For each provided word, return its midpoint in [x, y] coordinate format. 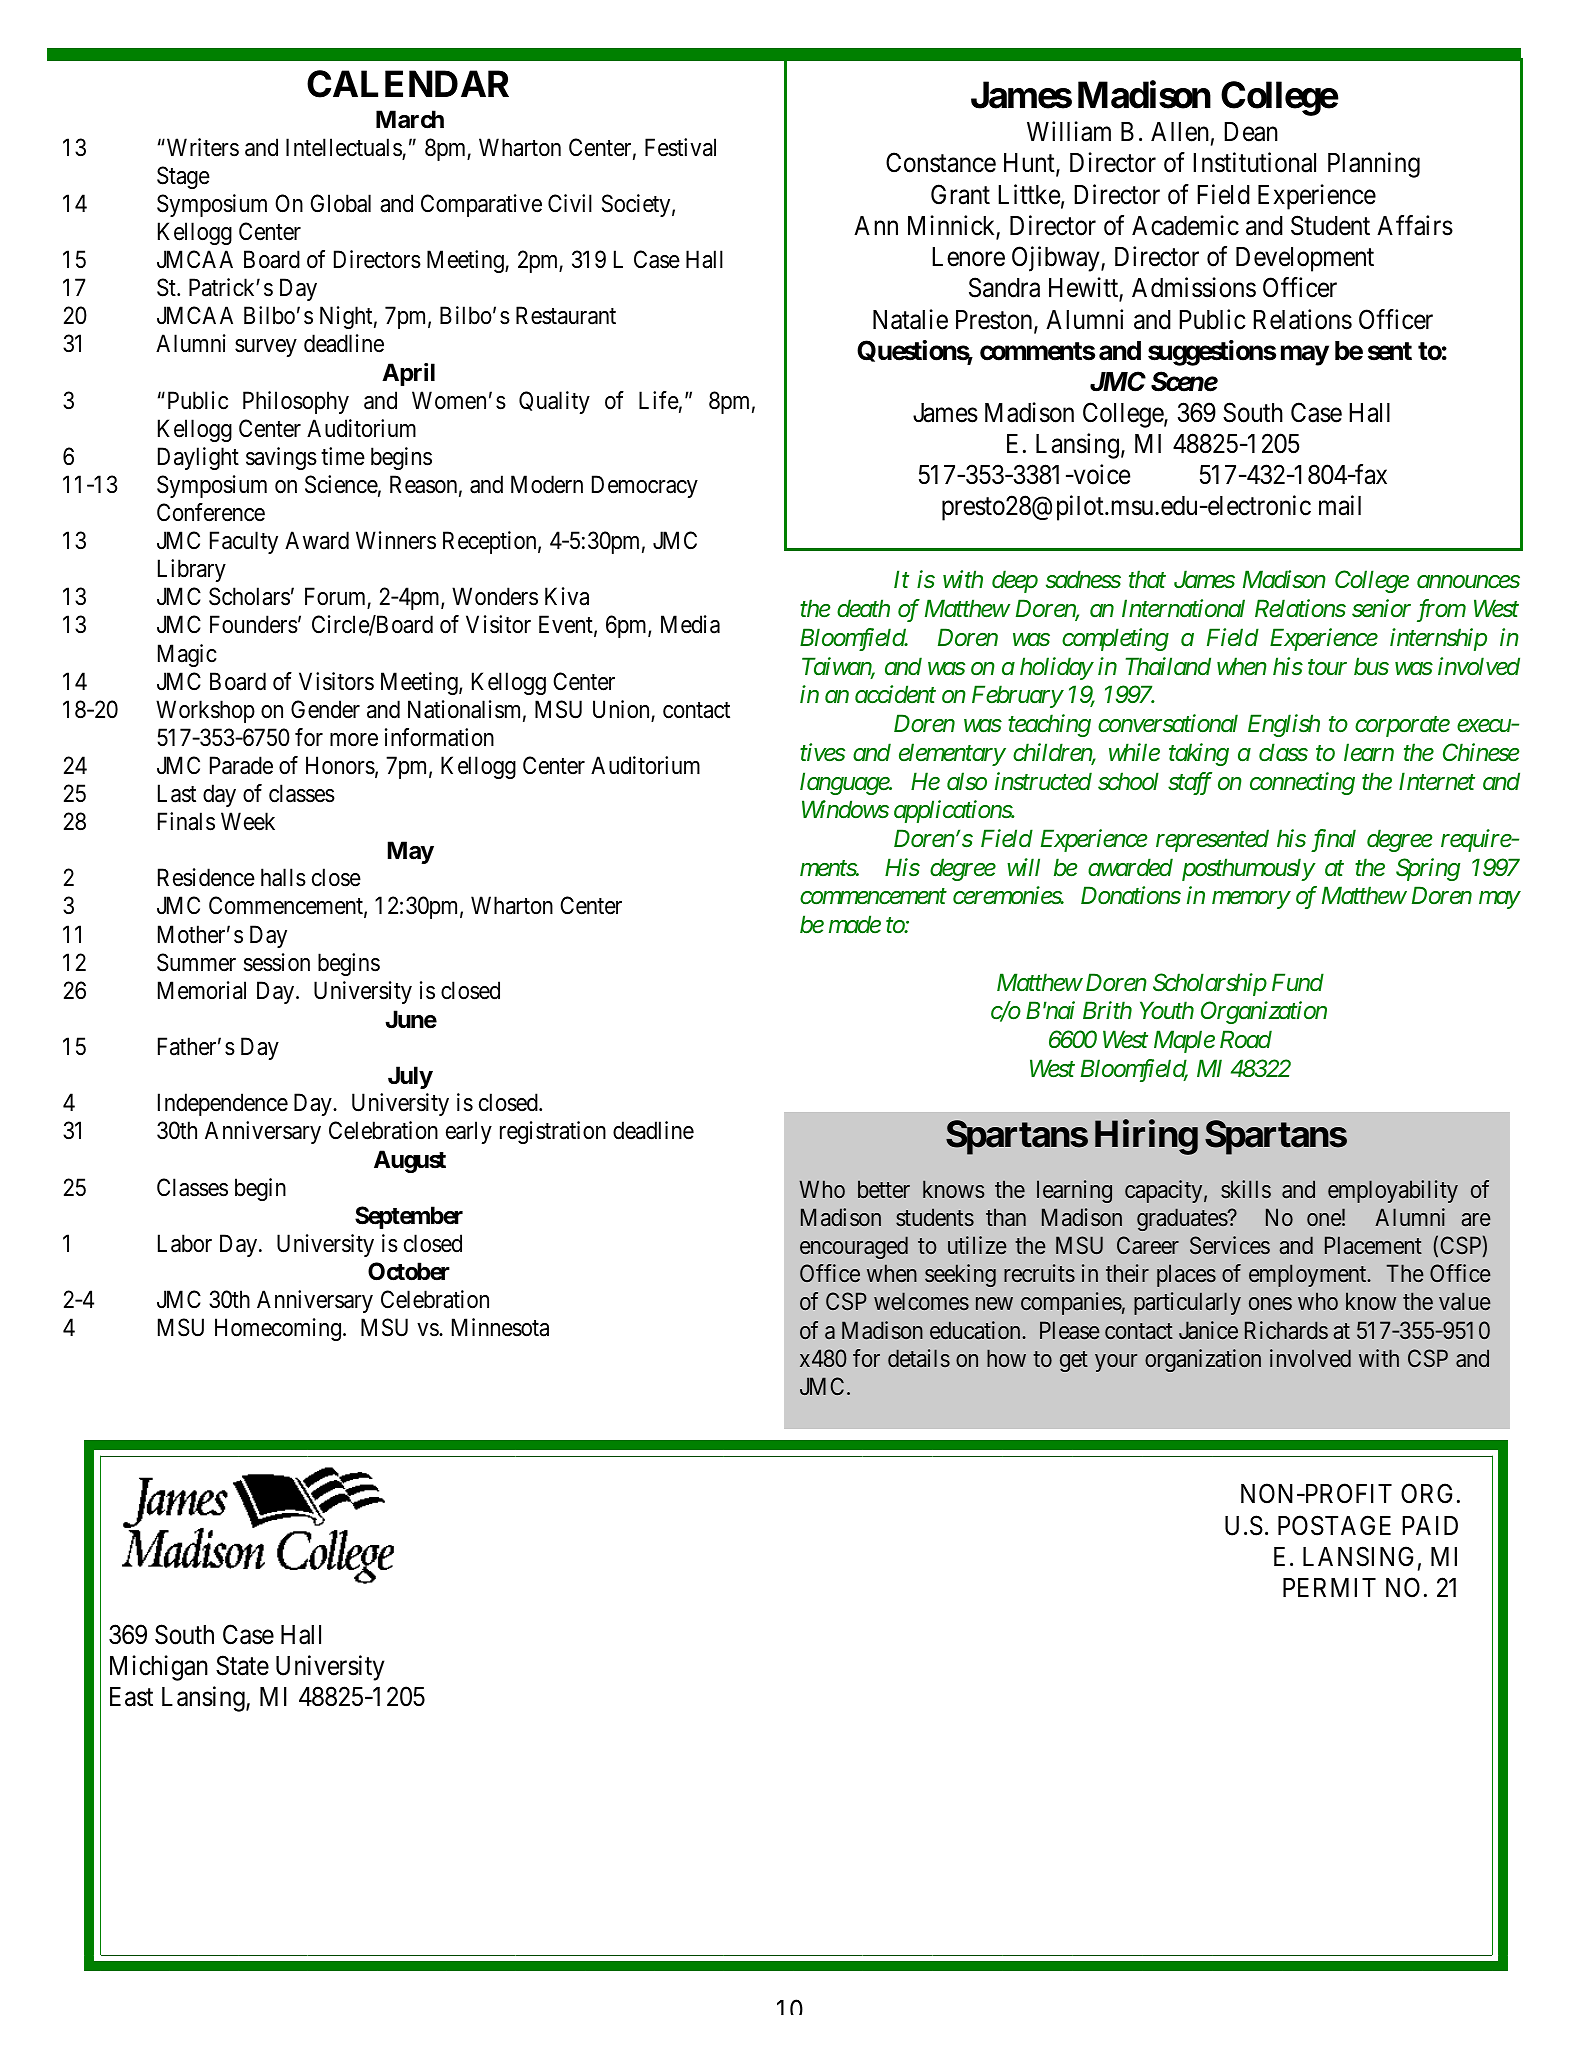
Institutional [1254, 163]
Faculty [244, 542]
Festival [680, 147]
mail [1340, 505]
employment [1309, 1275]
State [242, 1665]
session [277, 962]
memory [1251, 900]
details [919, 1358]
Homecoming [278, 1329]
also [967, 781]
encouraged [854, 1247]
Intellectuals [344, 148]
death [863, 608]
